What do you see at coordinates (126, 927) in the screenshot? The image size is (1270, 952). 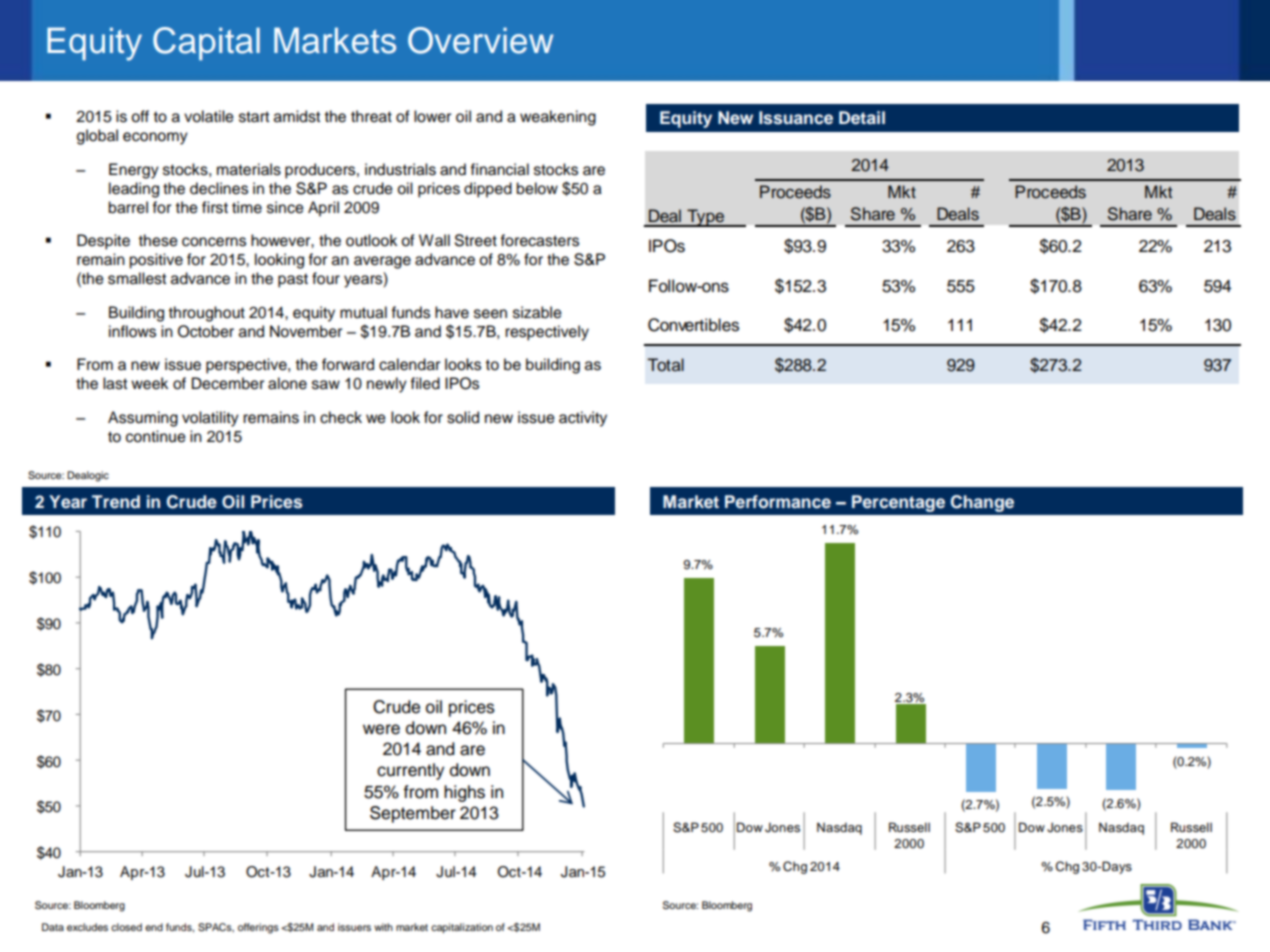 I see `closed` at bounding box center [126, 927].
